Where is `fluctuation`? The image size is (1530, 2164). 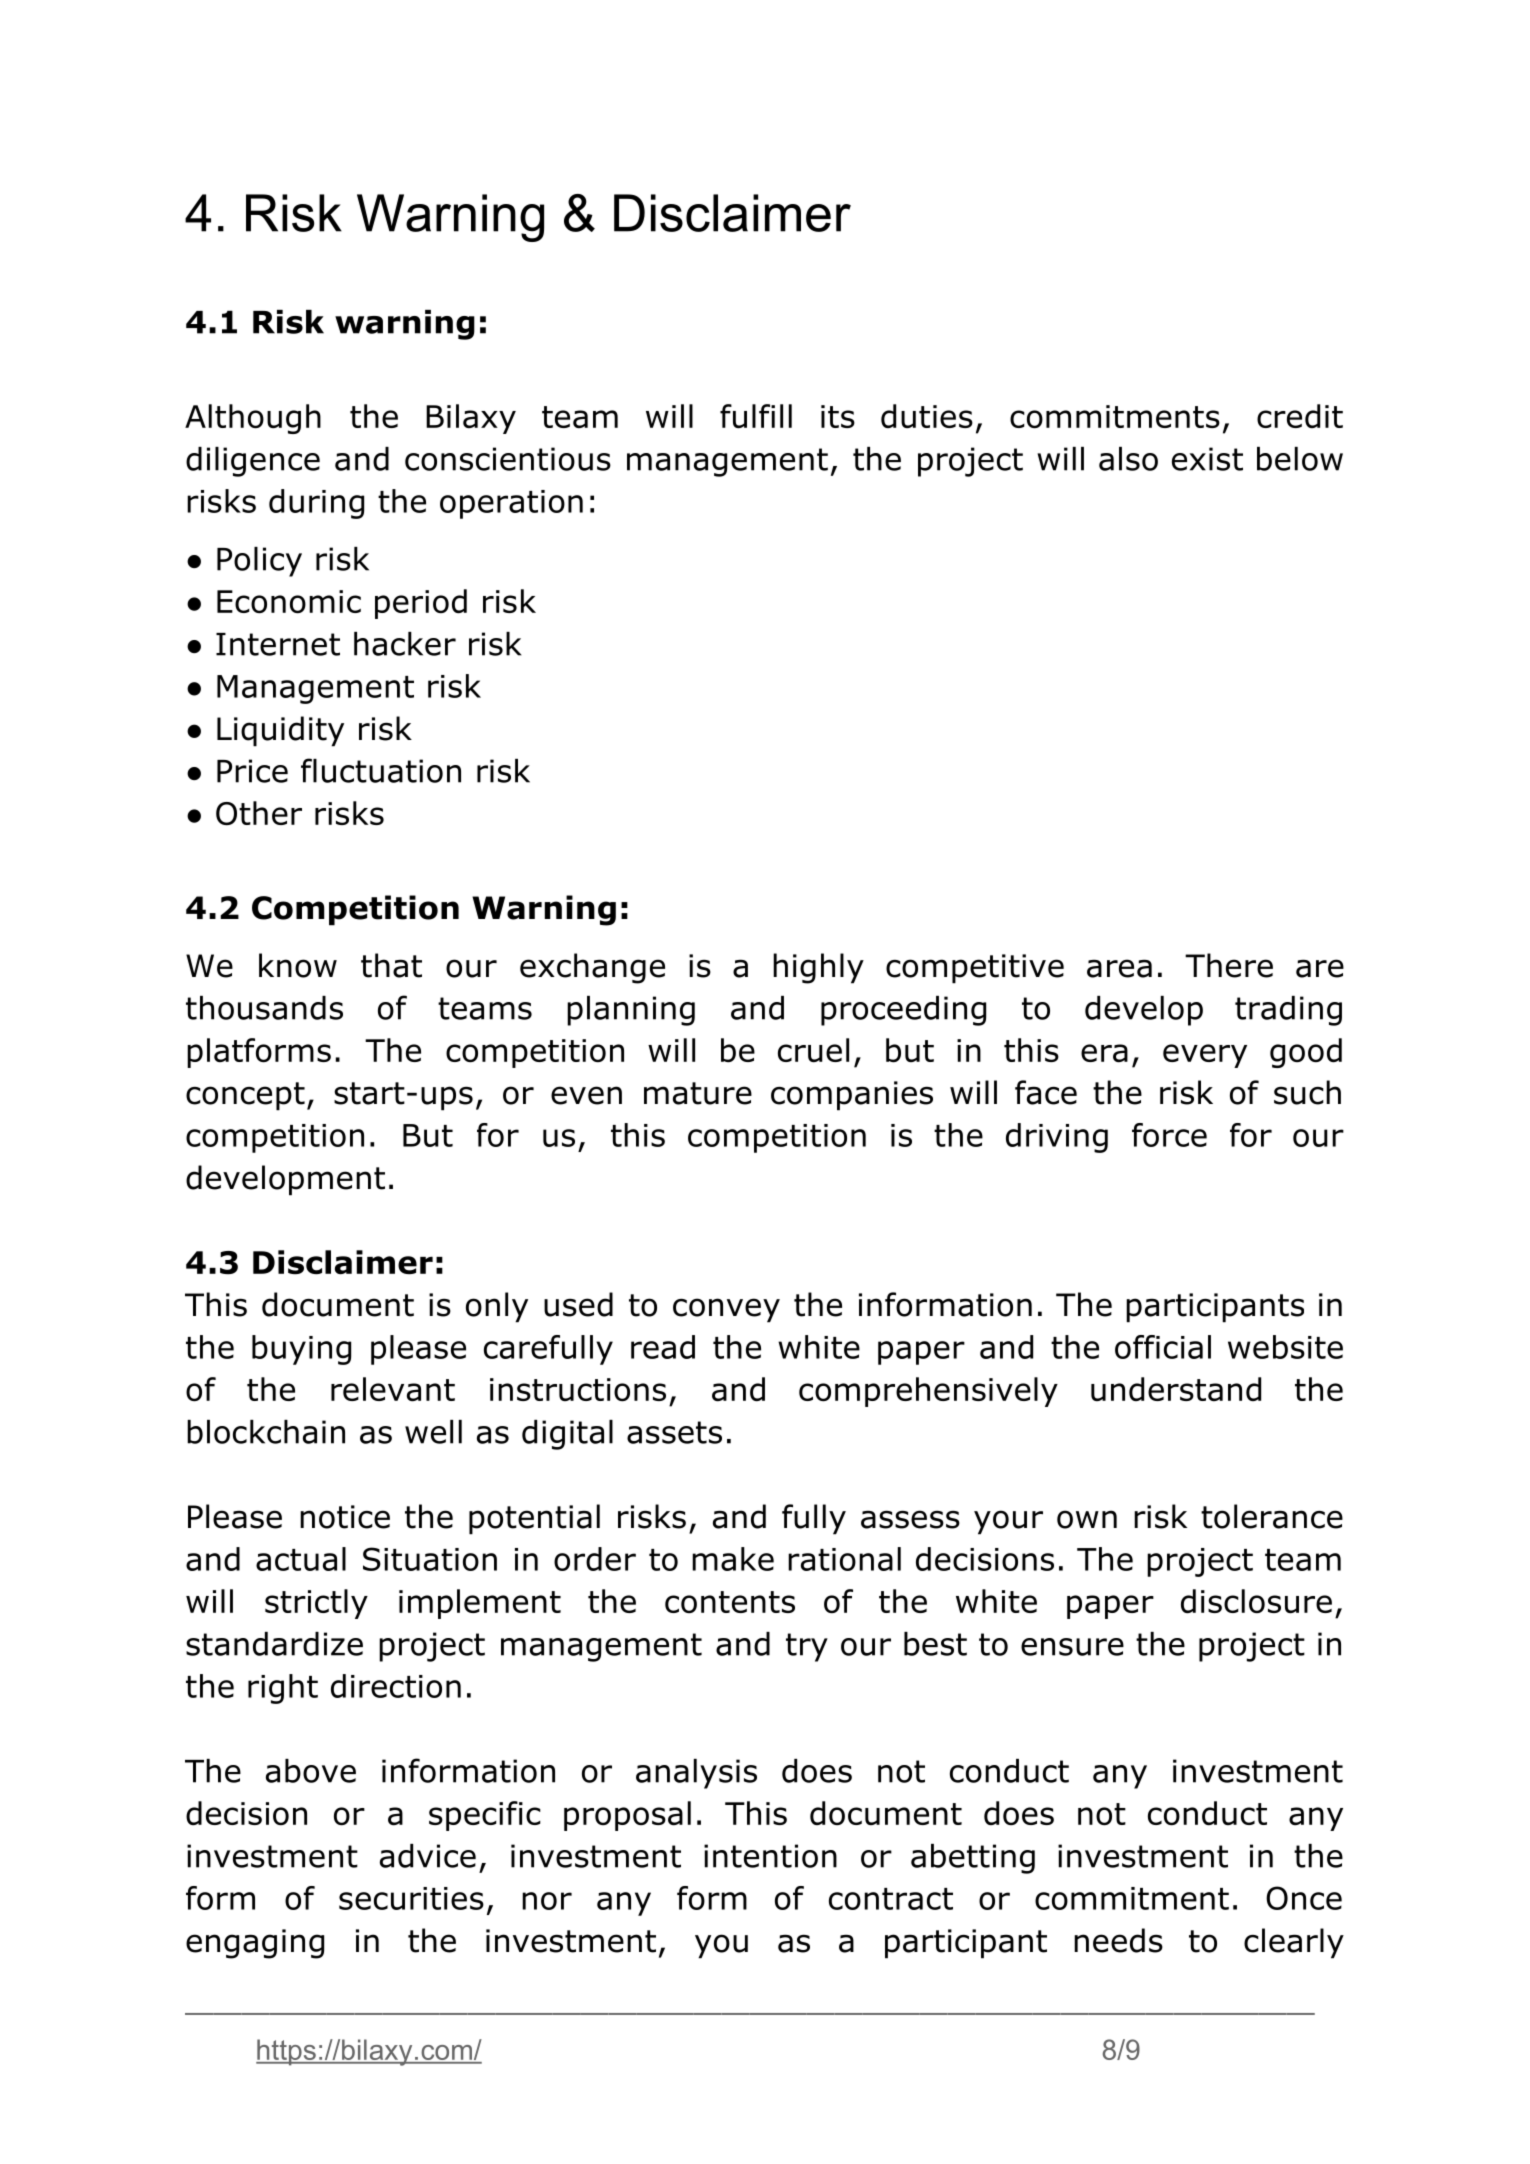 fluctuation is located at coordinates (381, 770).
